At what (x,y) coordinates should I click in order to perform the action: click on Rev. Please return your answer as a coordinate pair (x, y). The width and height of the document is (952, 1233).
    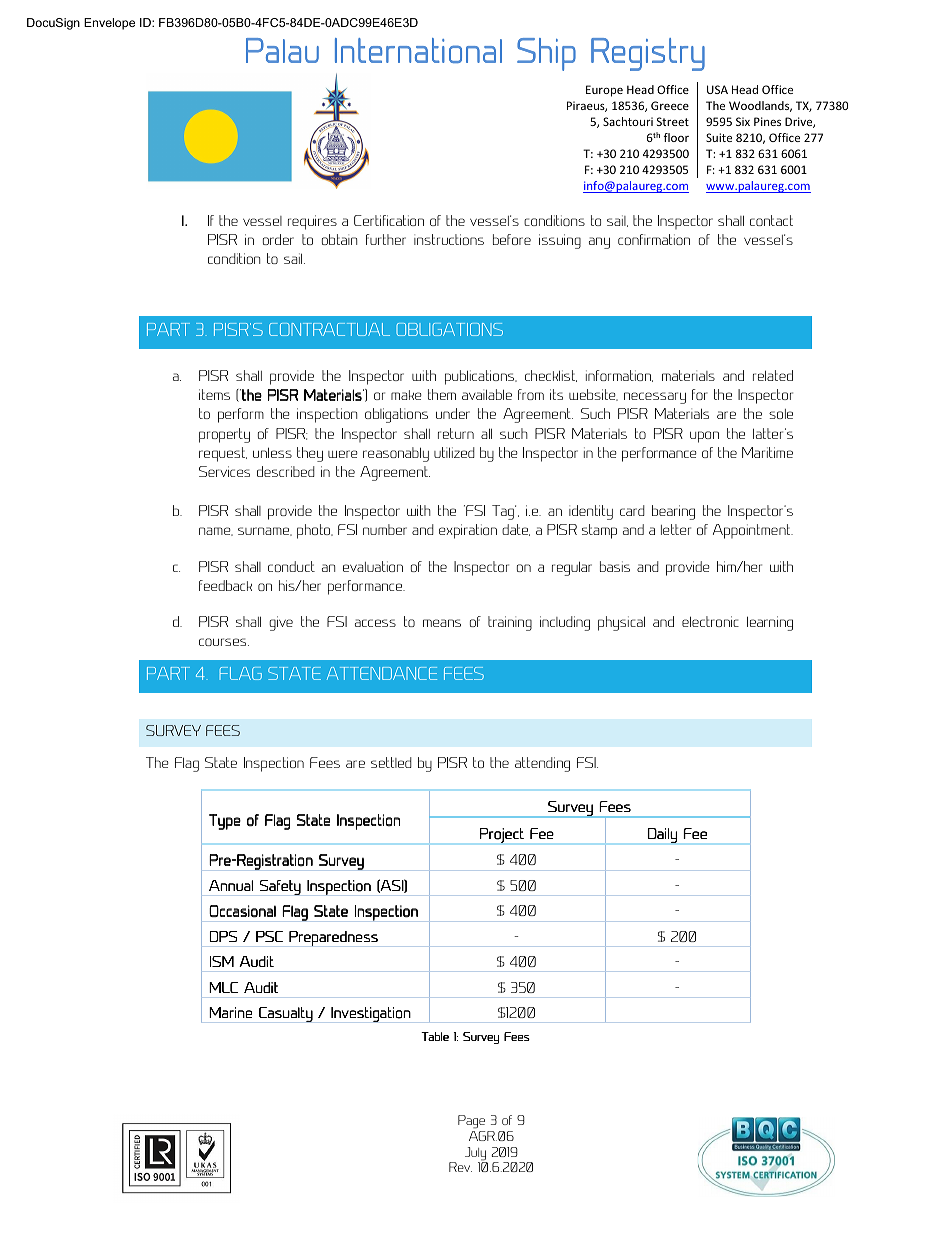
    Looking at the image, I should click on (460, 1167).
